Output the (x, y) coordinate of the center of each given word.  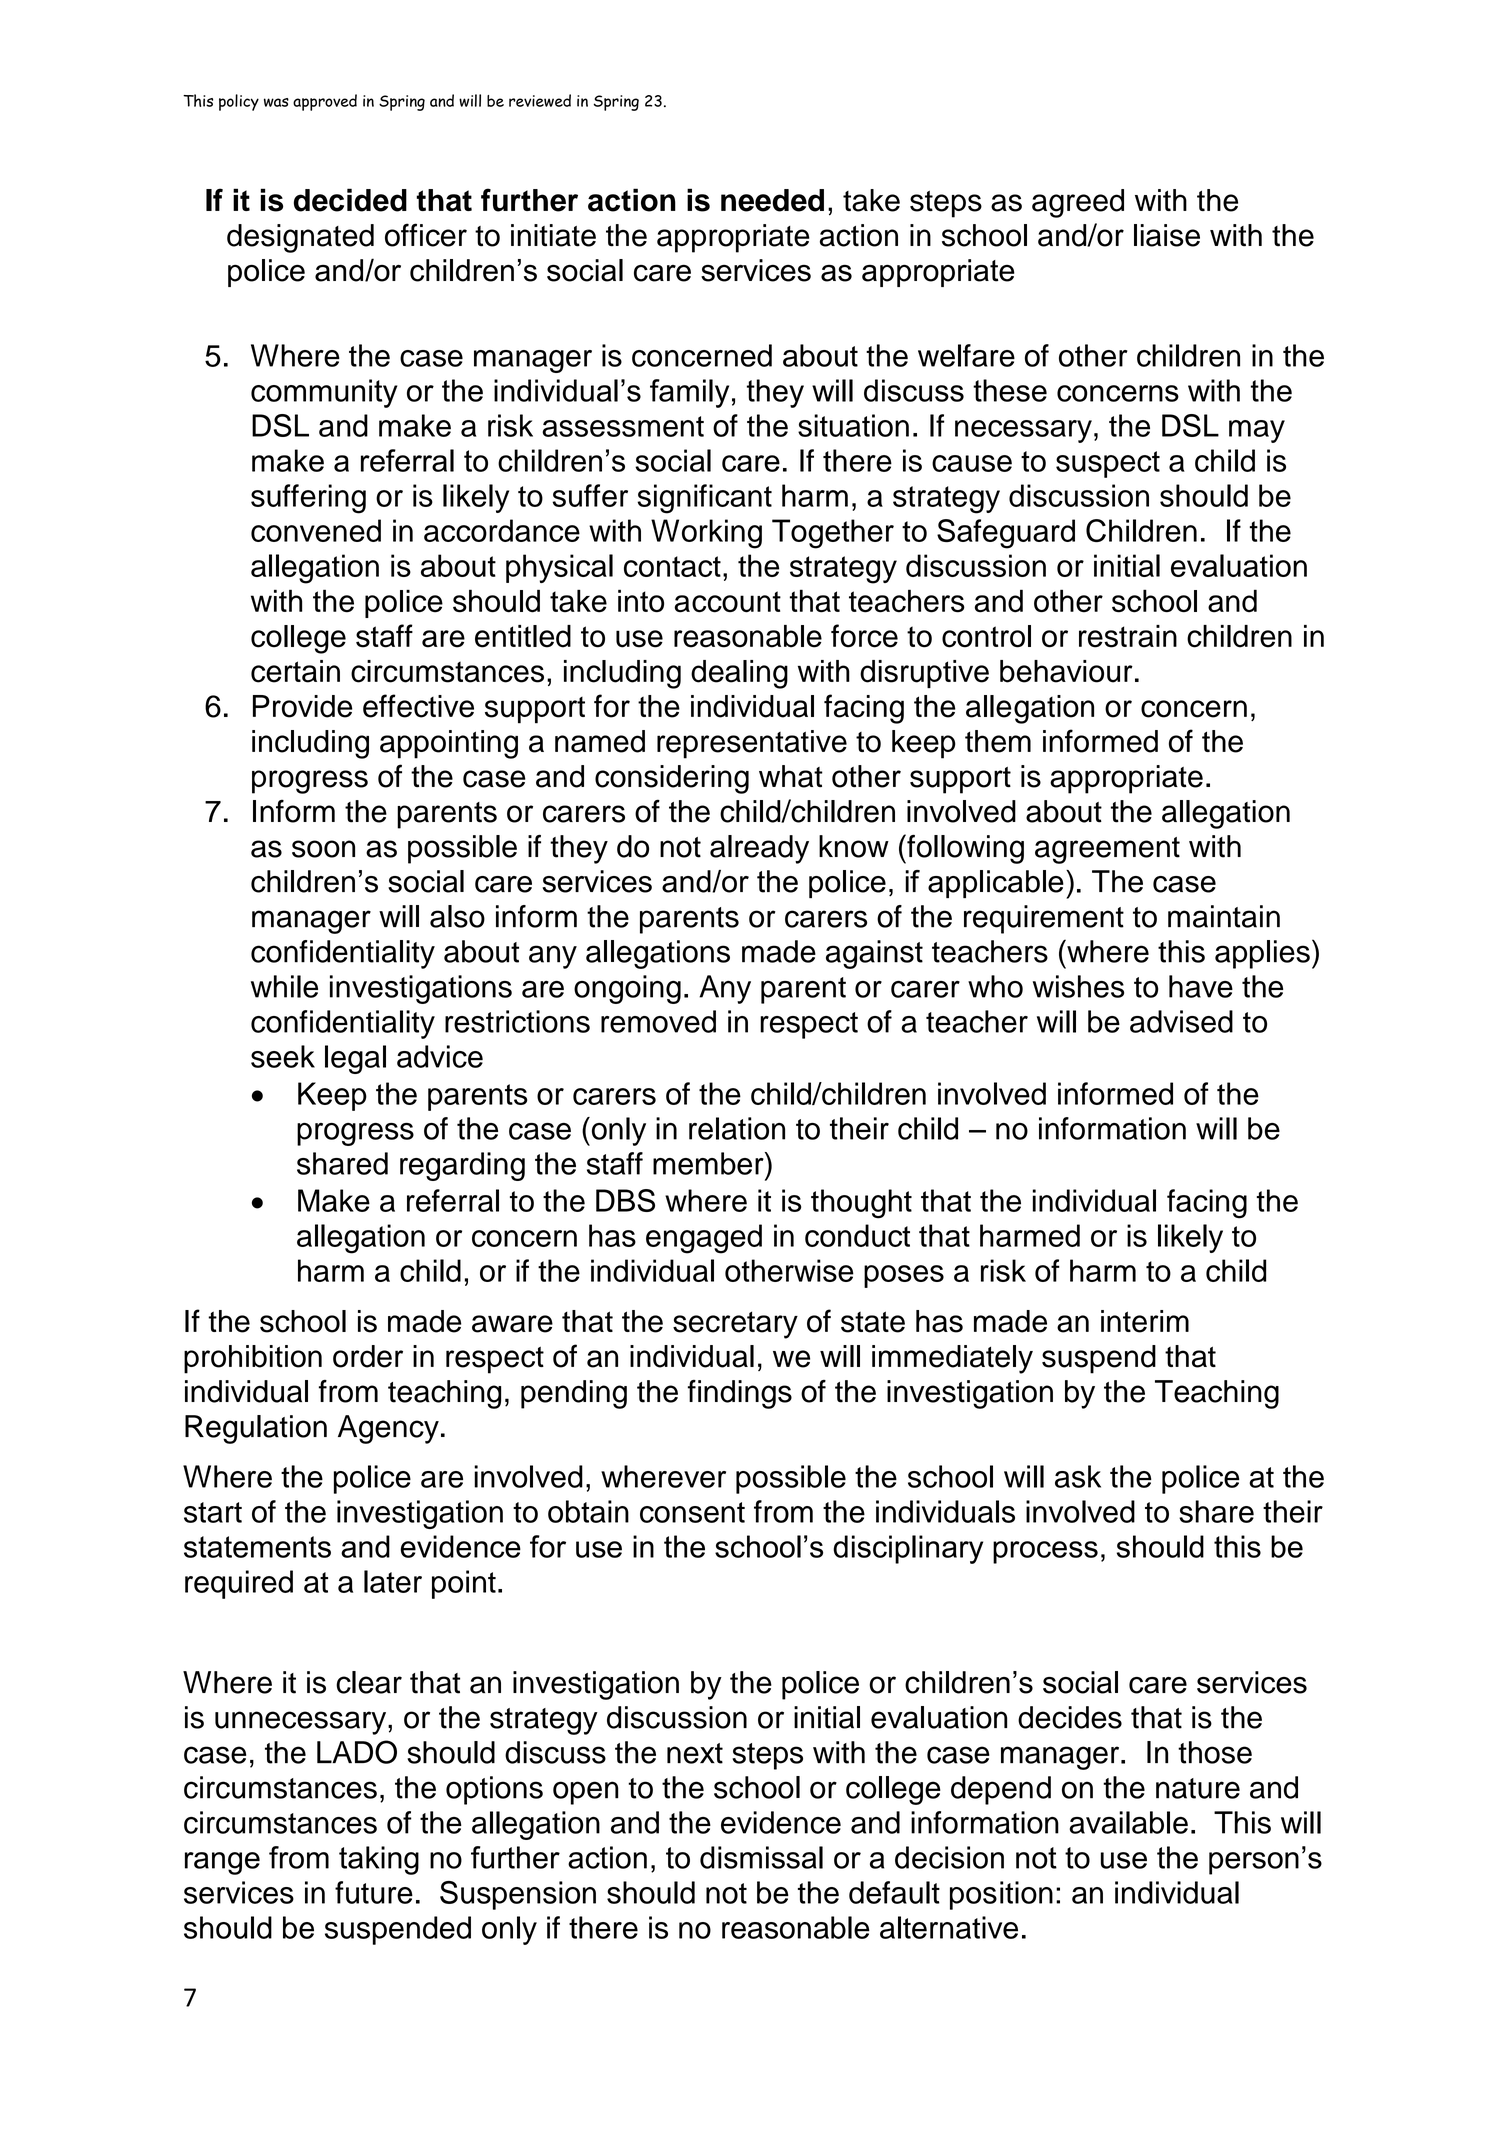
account (727, 602)
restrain (1128, 636)
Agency (388, 1429)
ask (1078, 1476)
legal (355, 1059)
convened (316, 530)
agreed (1078, 203)
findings (740, 1394)
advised (1181, 1021)
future (374, 1892)
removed (658, 1021)
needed (772, 200)
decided (350, 200)
